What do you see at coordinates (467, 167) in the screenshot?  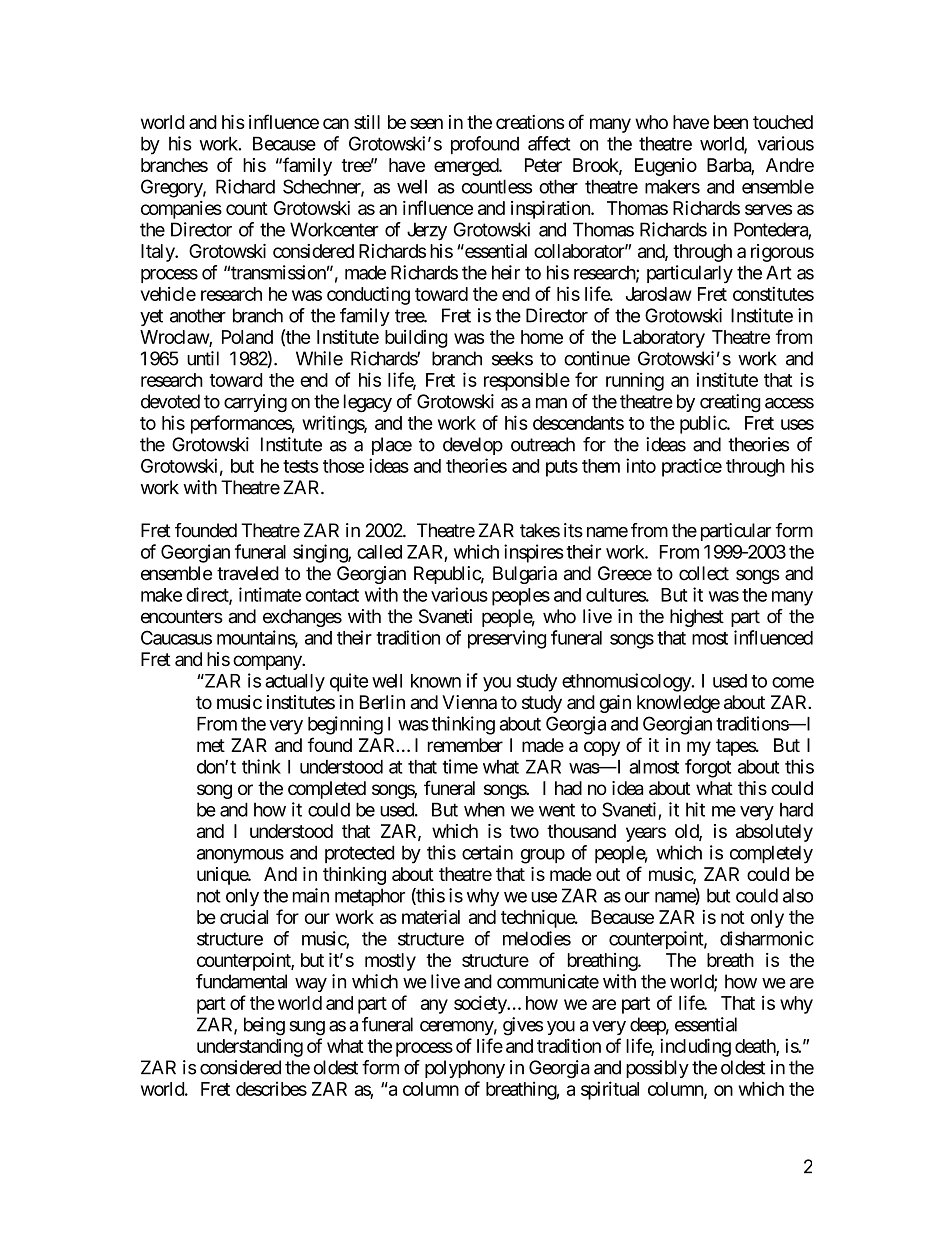 I see `emerged` at bounding box center [467, 167].
